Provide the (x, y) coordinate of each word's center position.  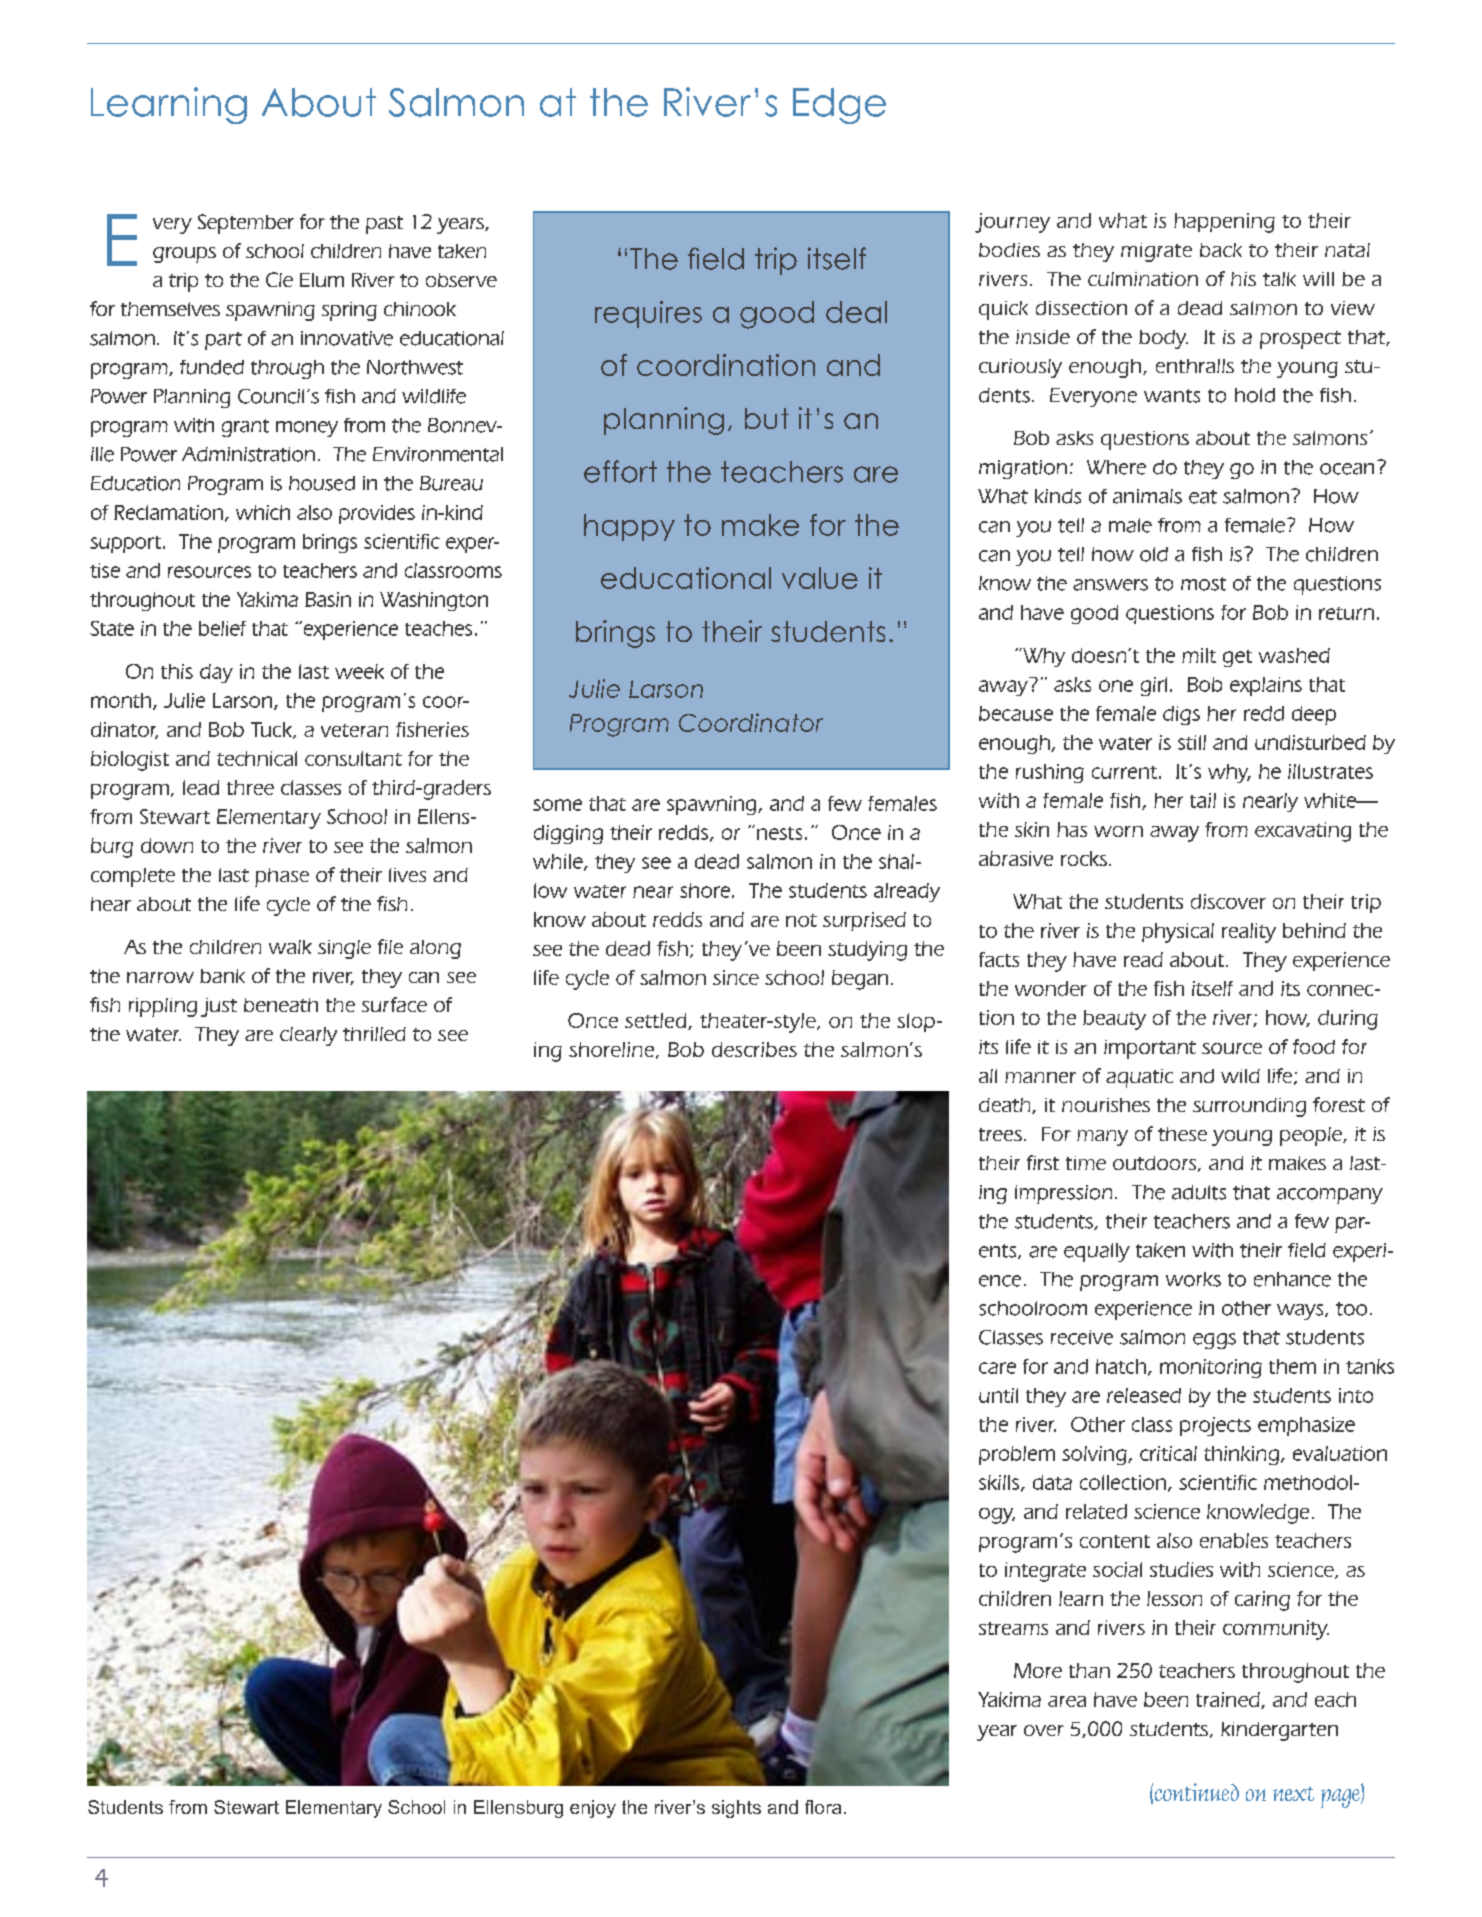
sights (736, 1809)
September (246, 224)
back (1221, 250)
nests (778, 832)
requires (648, 314)
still (1192, 742)
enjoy (593, 1809)
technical (257, 758)
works (1193, 1279)
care (997, 1368)
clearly (308, 1036)
